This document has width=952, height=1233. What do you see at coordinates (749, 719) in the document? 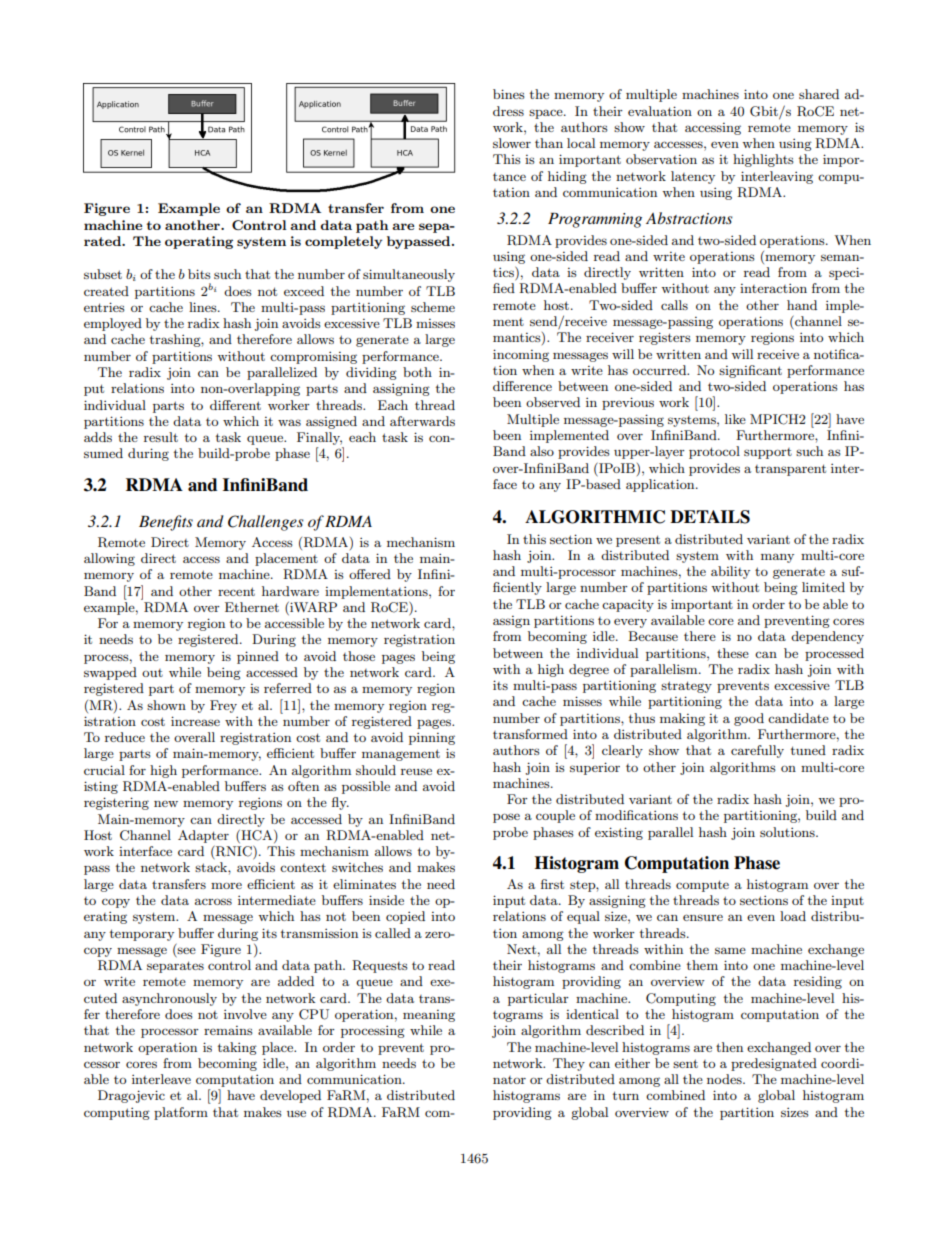
I see `good` at bounding box center [749, 719].
